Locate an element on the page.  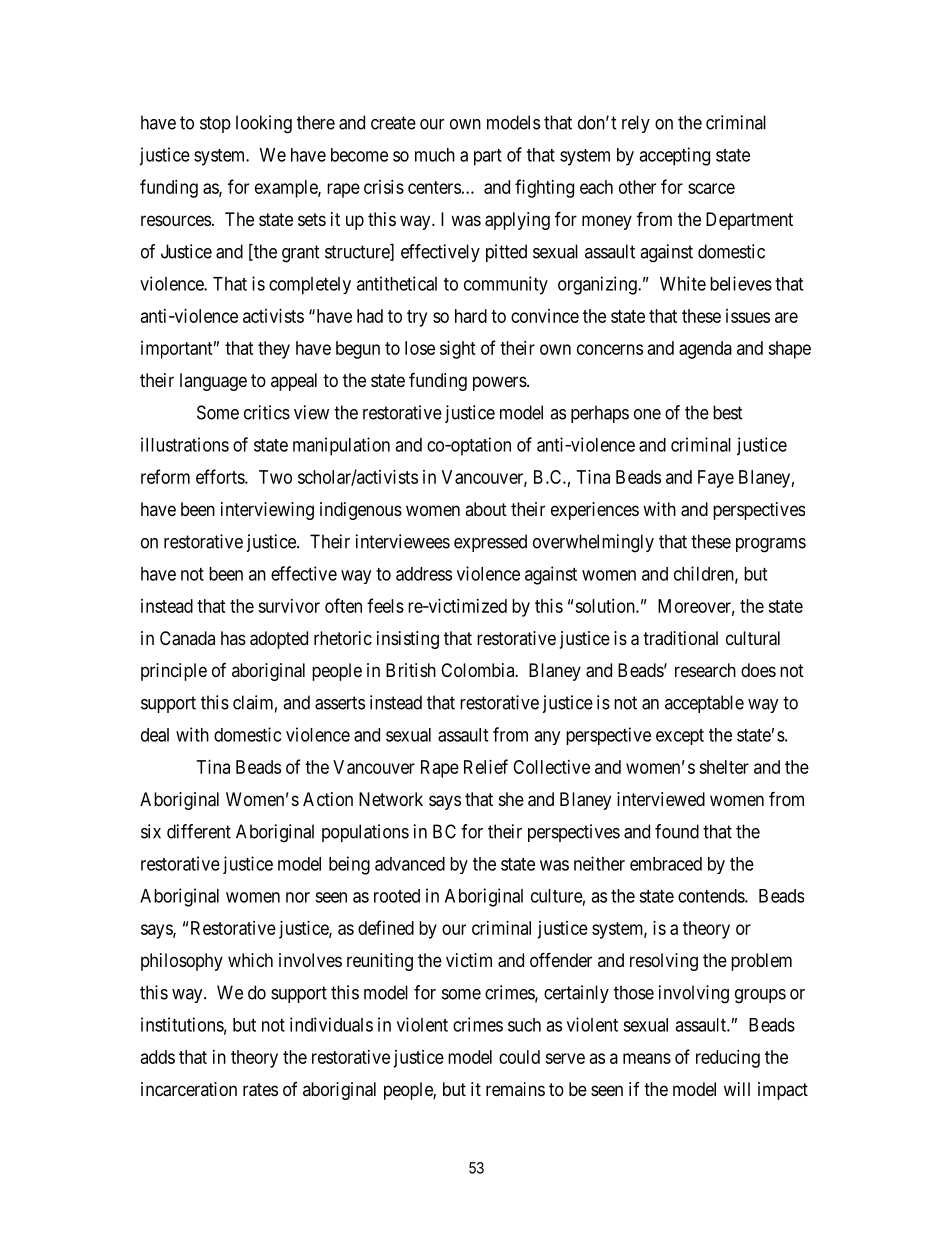
Faye is located at coordinates (716, 479).
